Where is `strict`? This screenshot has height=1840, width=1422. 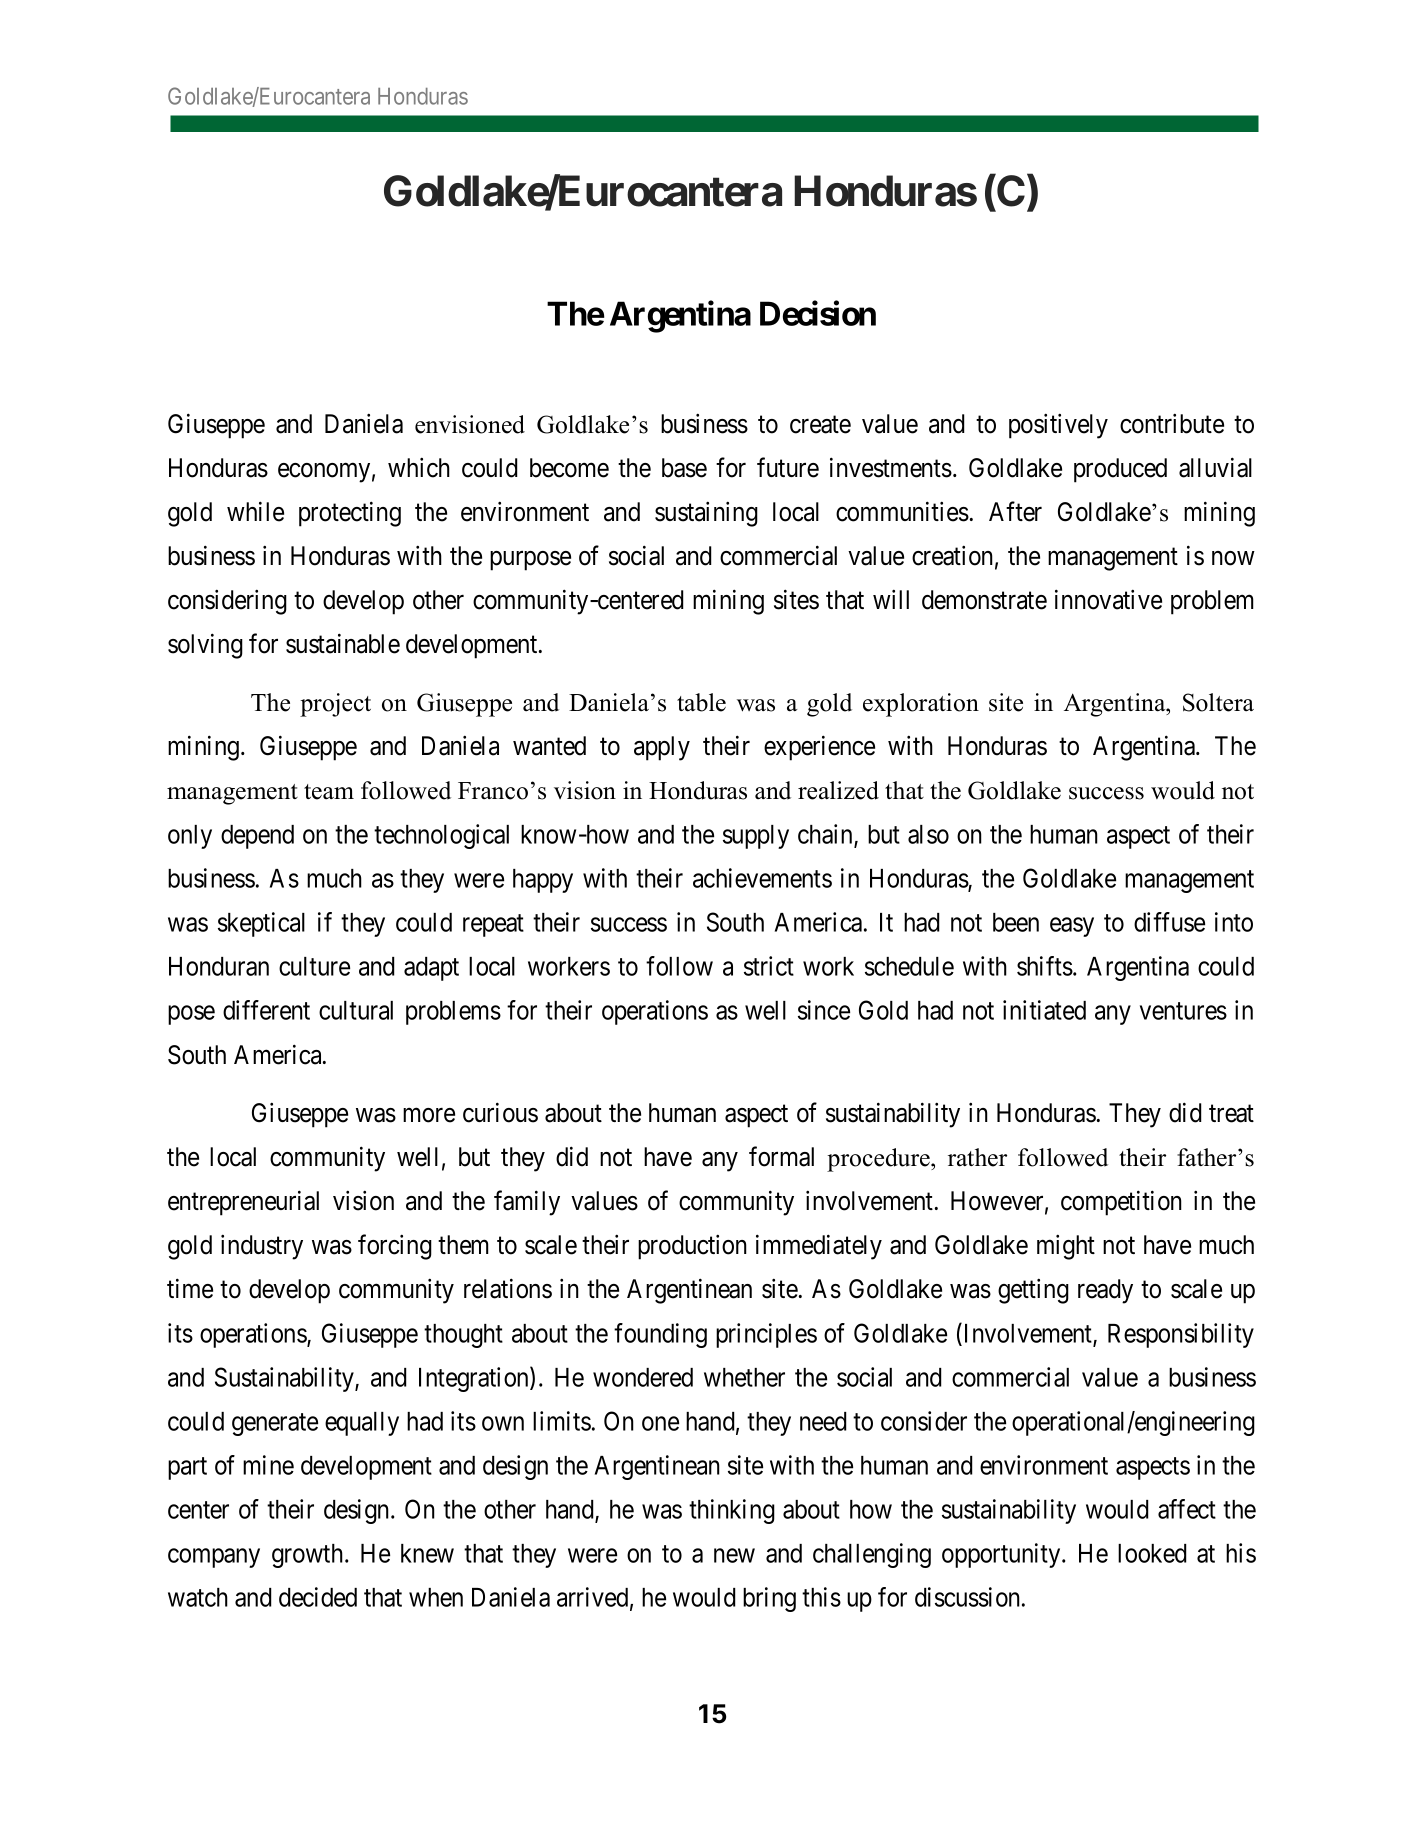
strict is located at coordinates (769, 966).
